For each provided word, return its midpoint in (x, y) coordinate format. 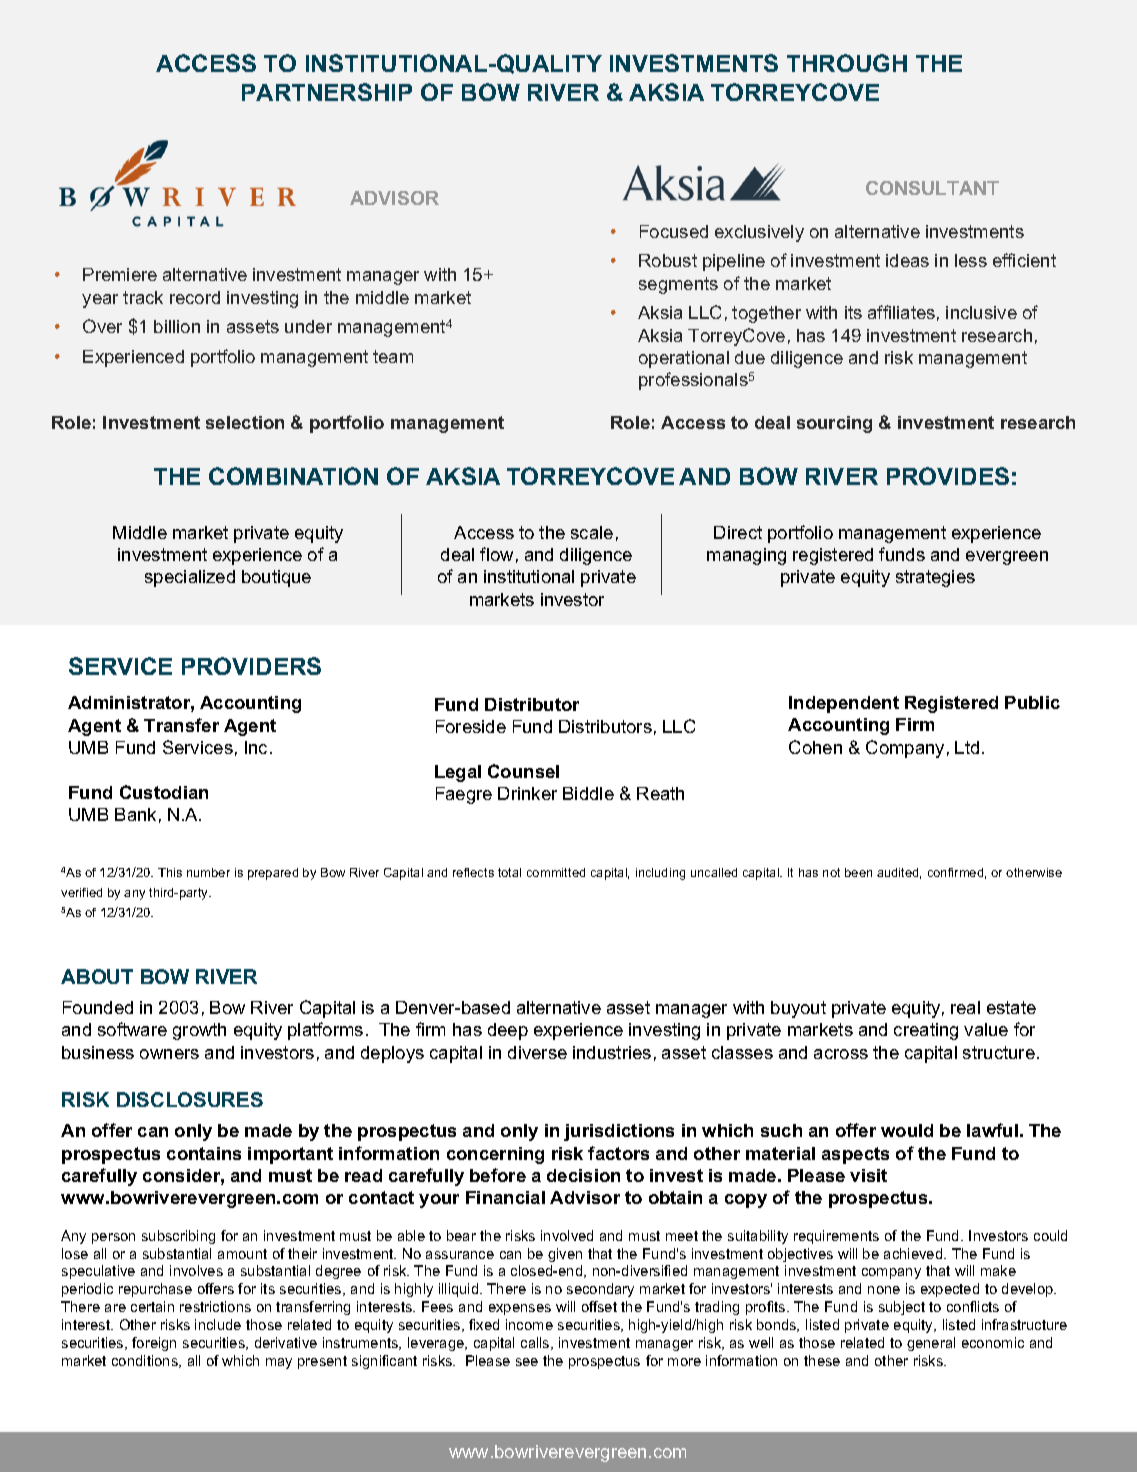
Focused (674, 231)
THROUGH (847, 63)
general (931, 1344)
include (218, 1324)
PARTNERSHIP (327, 92)
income (529, 1324)
